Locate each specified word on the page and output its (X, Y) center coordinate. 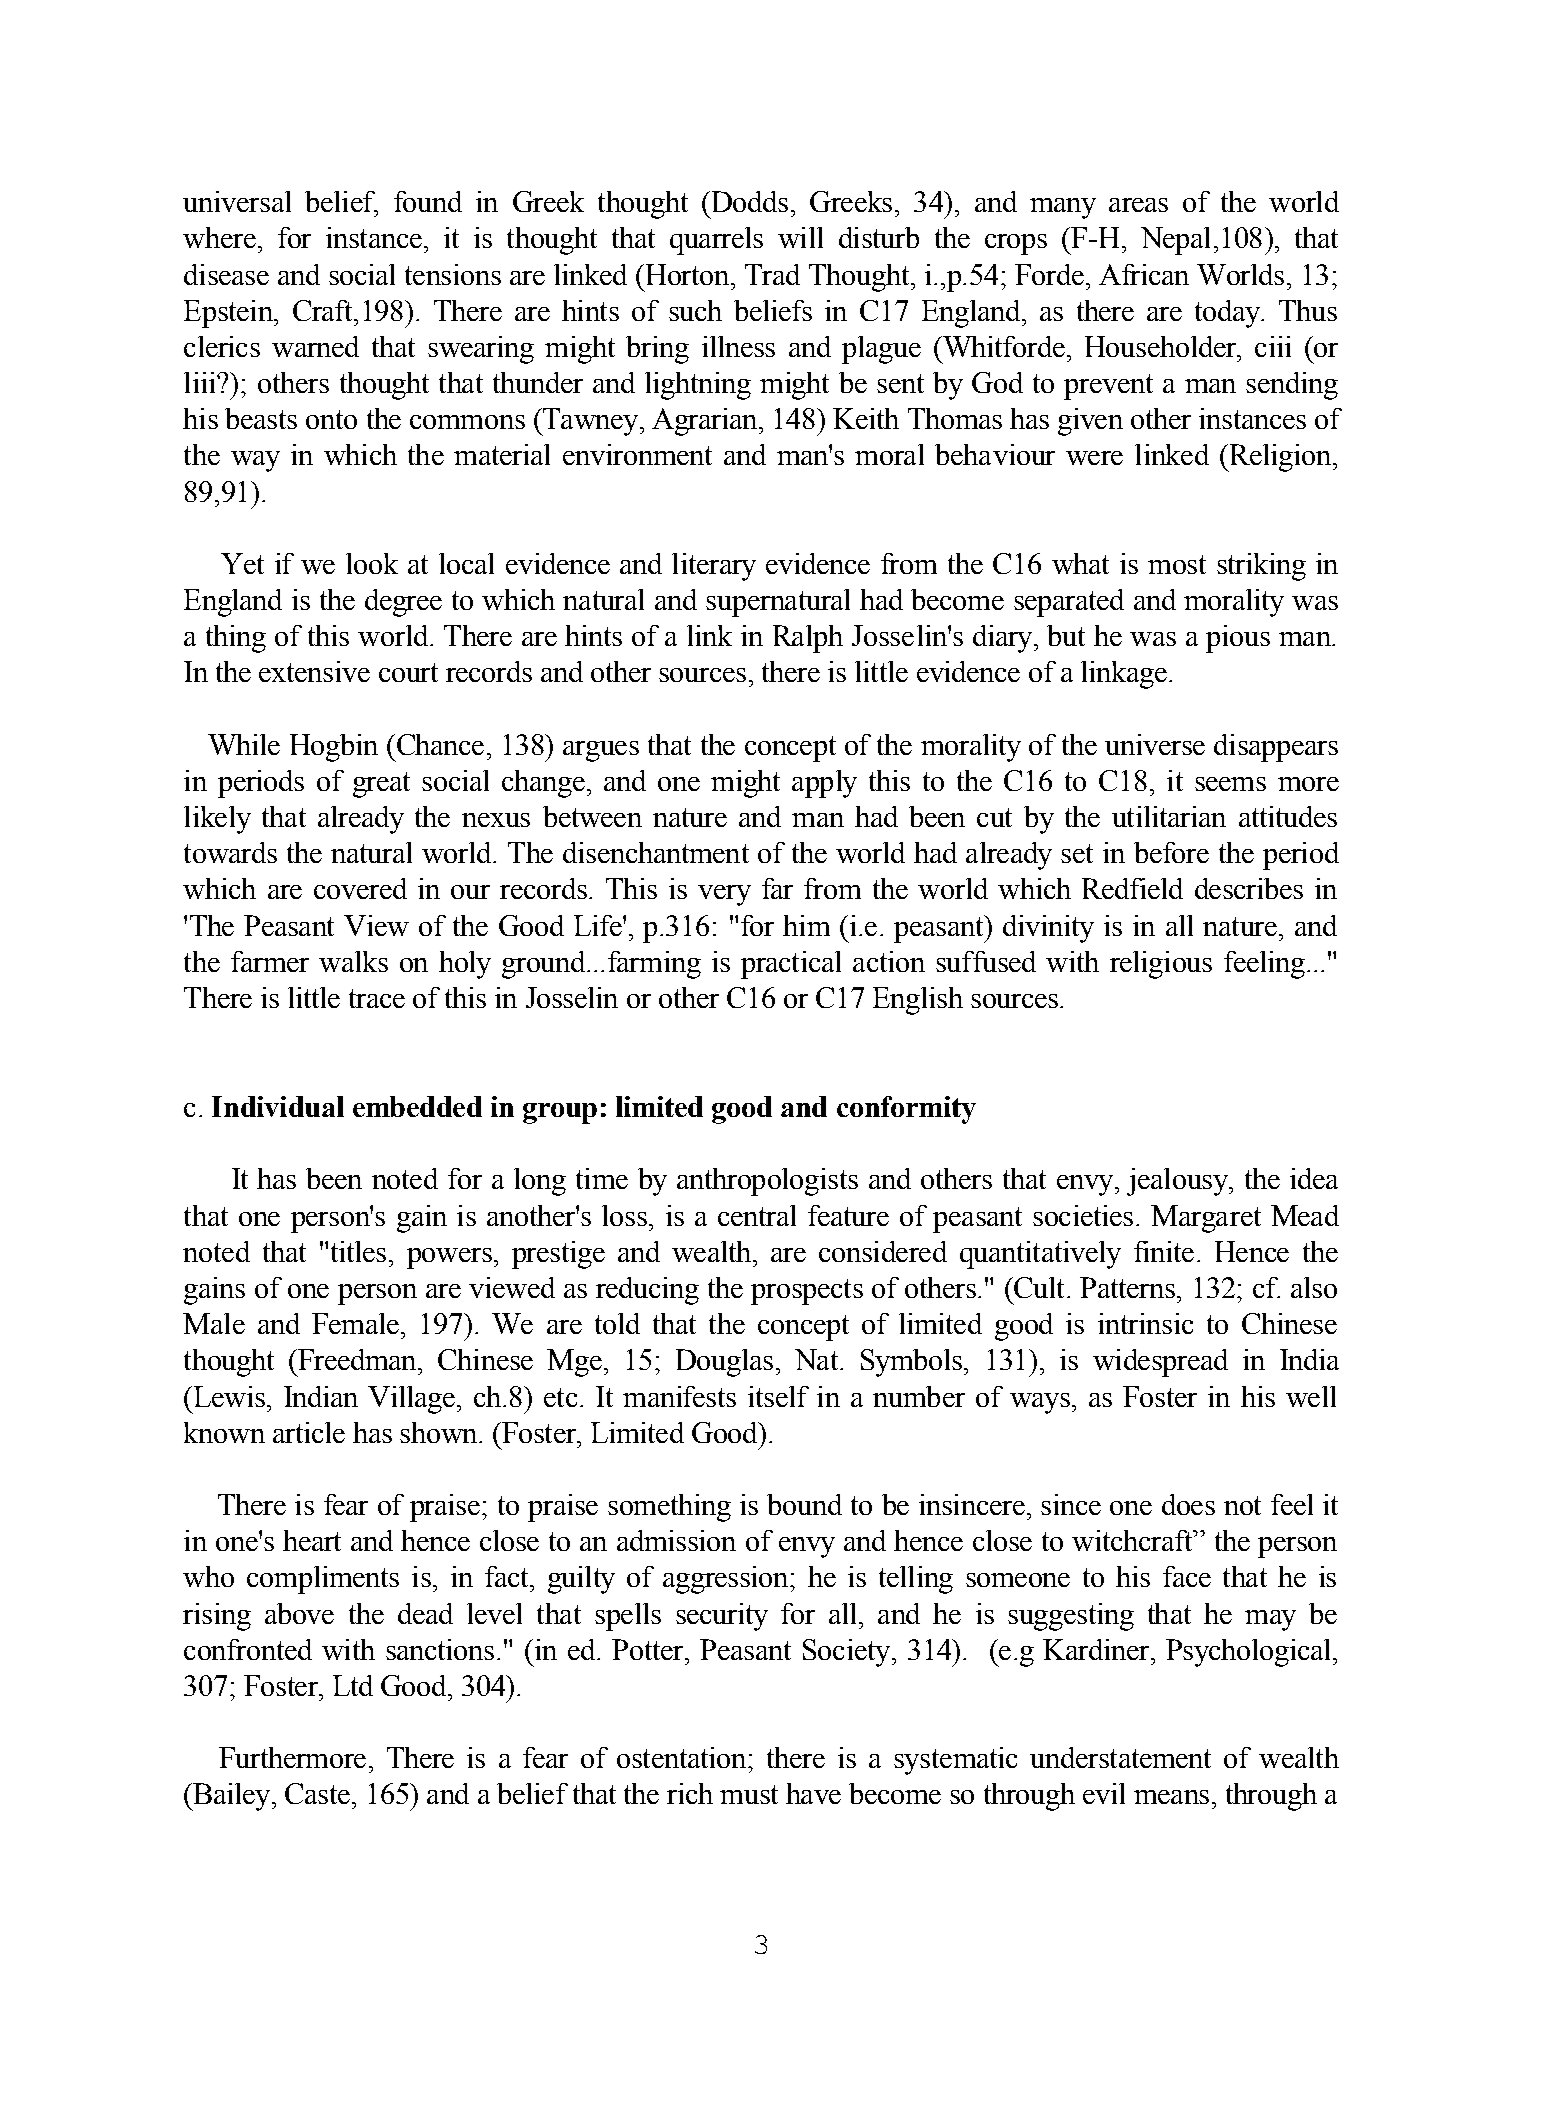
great (381, 785)
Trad (772, 274)
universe (1155, 744)
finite (1164, 1251)
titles (358, 1251)
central (757, 1215)
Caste (317, 1793)
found (428, 201)
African (1144, 274)
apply (824, 784)
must (749, 1794)
